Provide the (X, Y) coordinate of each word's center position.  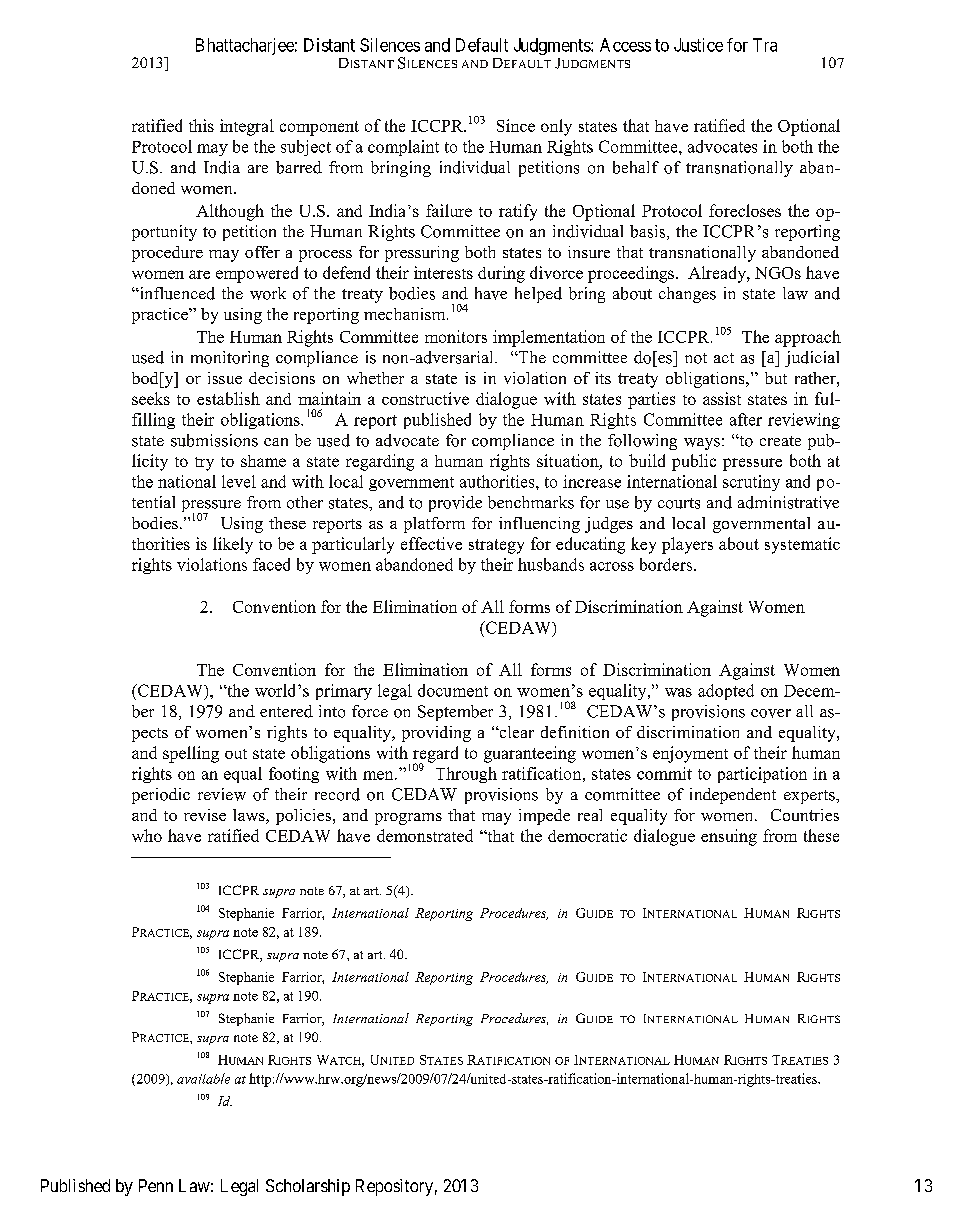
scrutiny (751, 483)
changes (687, 295)
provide (455, 504)
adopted (726, 692)
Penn (156, 1185)
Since (516, 125)
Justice (698, 45)
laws (250, 816)
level (239, 481)
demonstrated (425, 835)
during (501, 274)
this (201, 125)
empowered (257, 274)
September (455, 713)
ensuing (729, 837)
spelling (191, 754)
